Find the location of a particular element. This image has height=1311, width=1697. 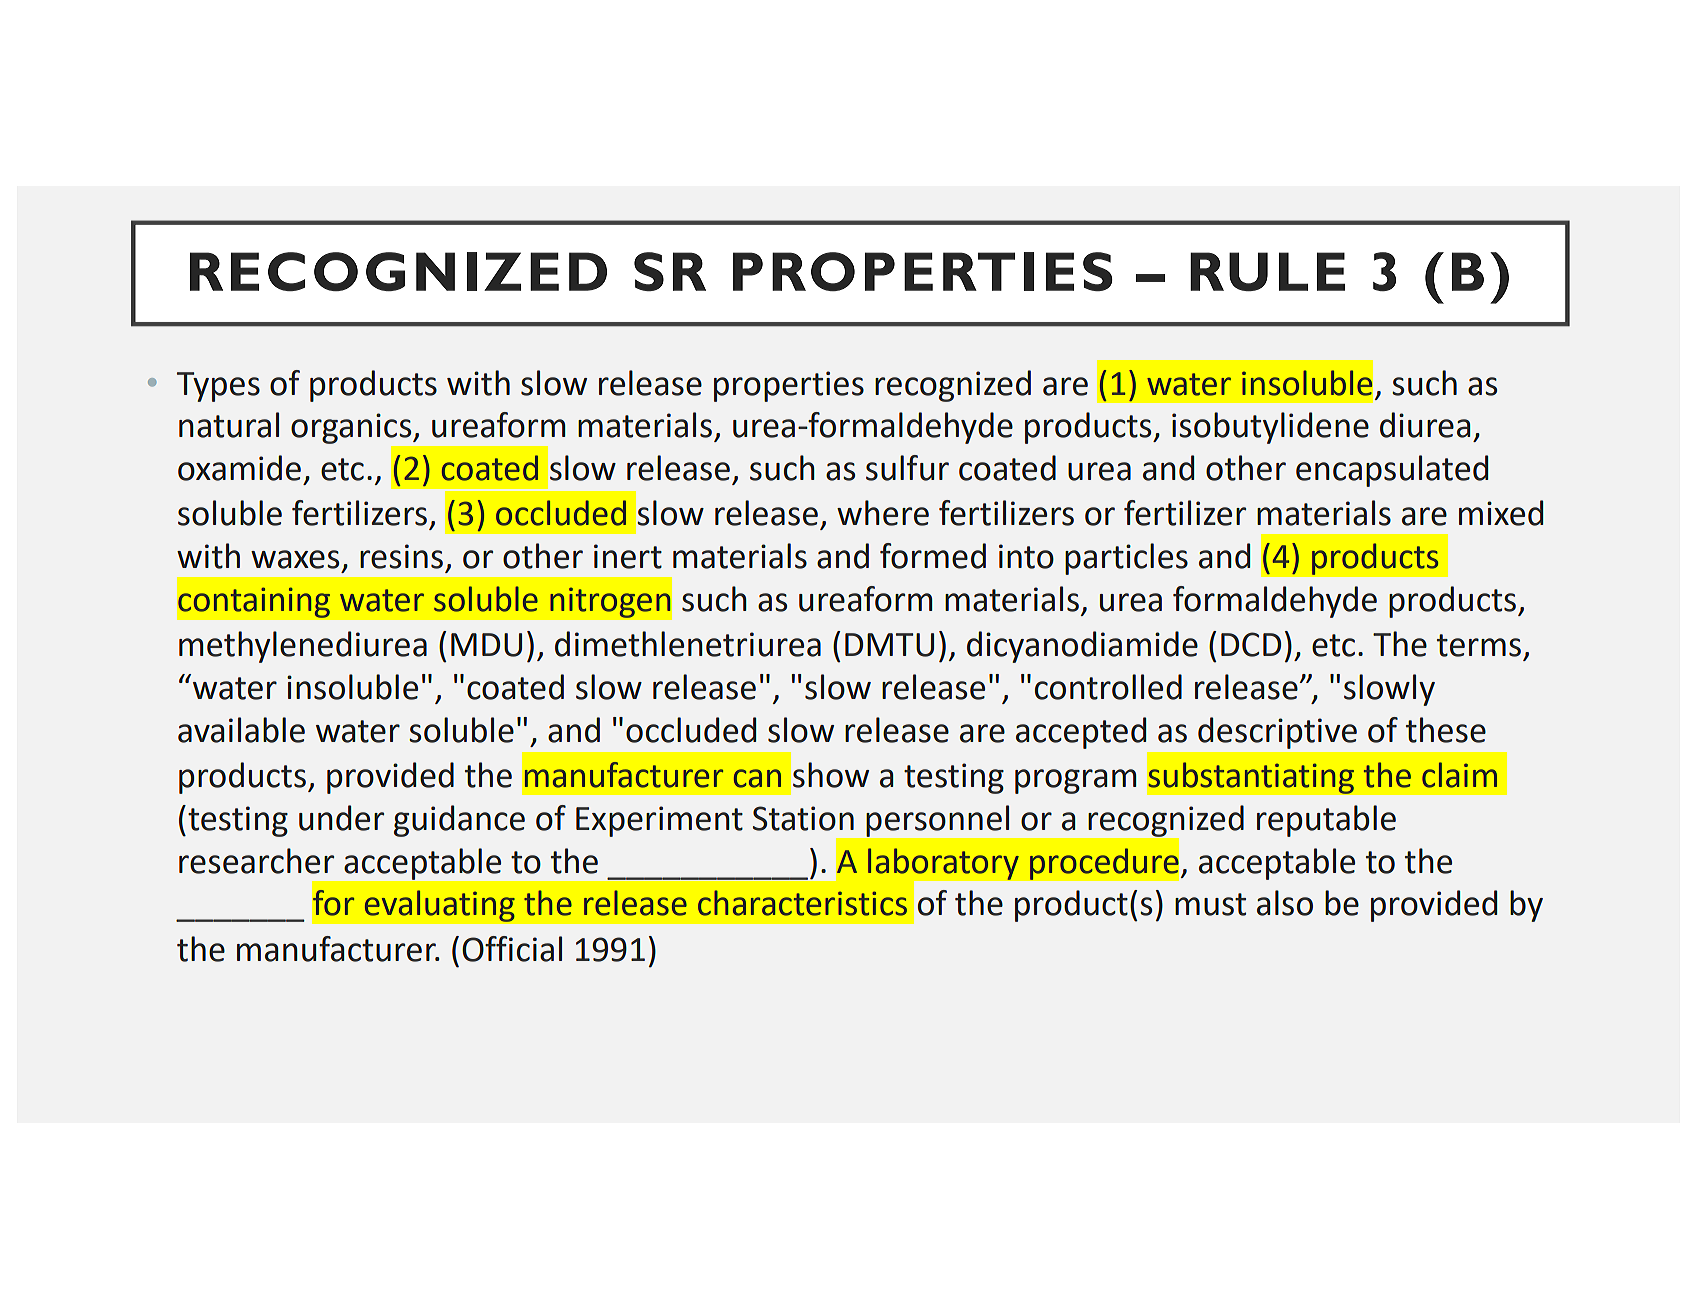

available is located at coordinates (241, 730).
